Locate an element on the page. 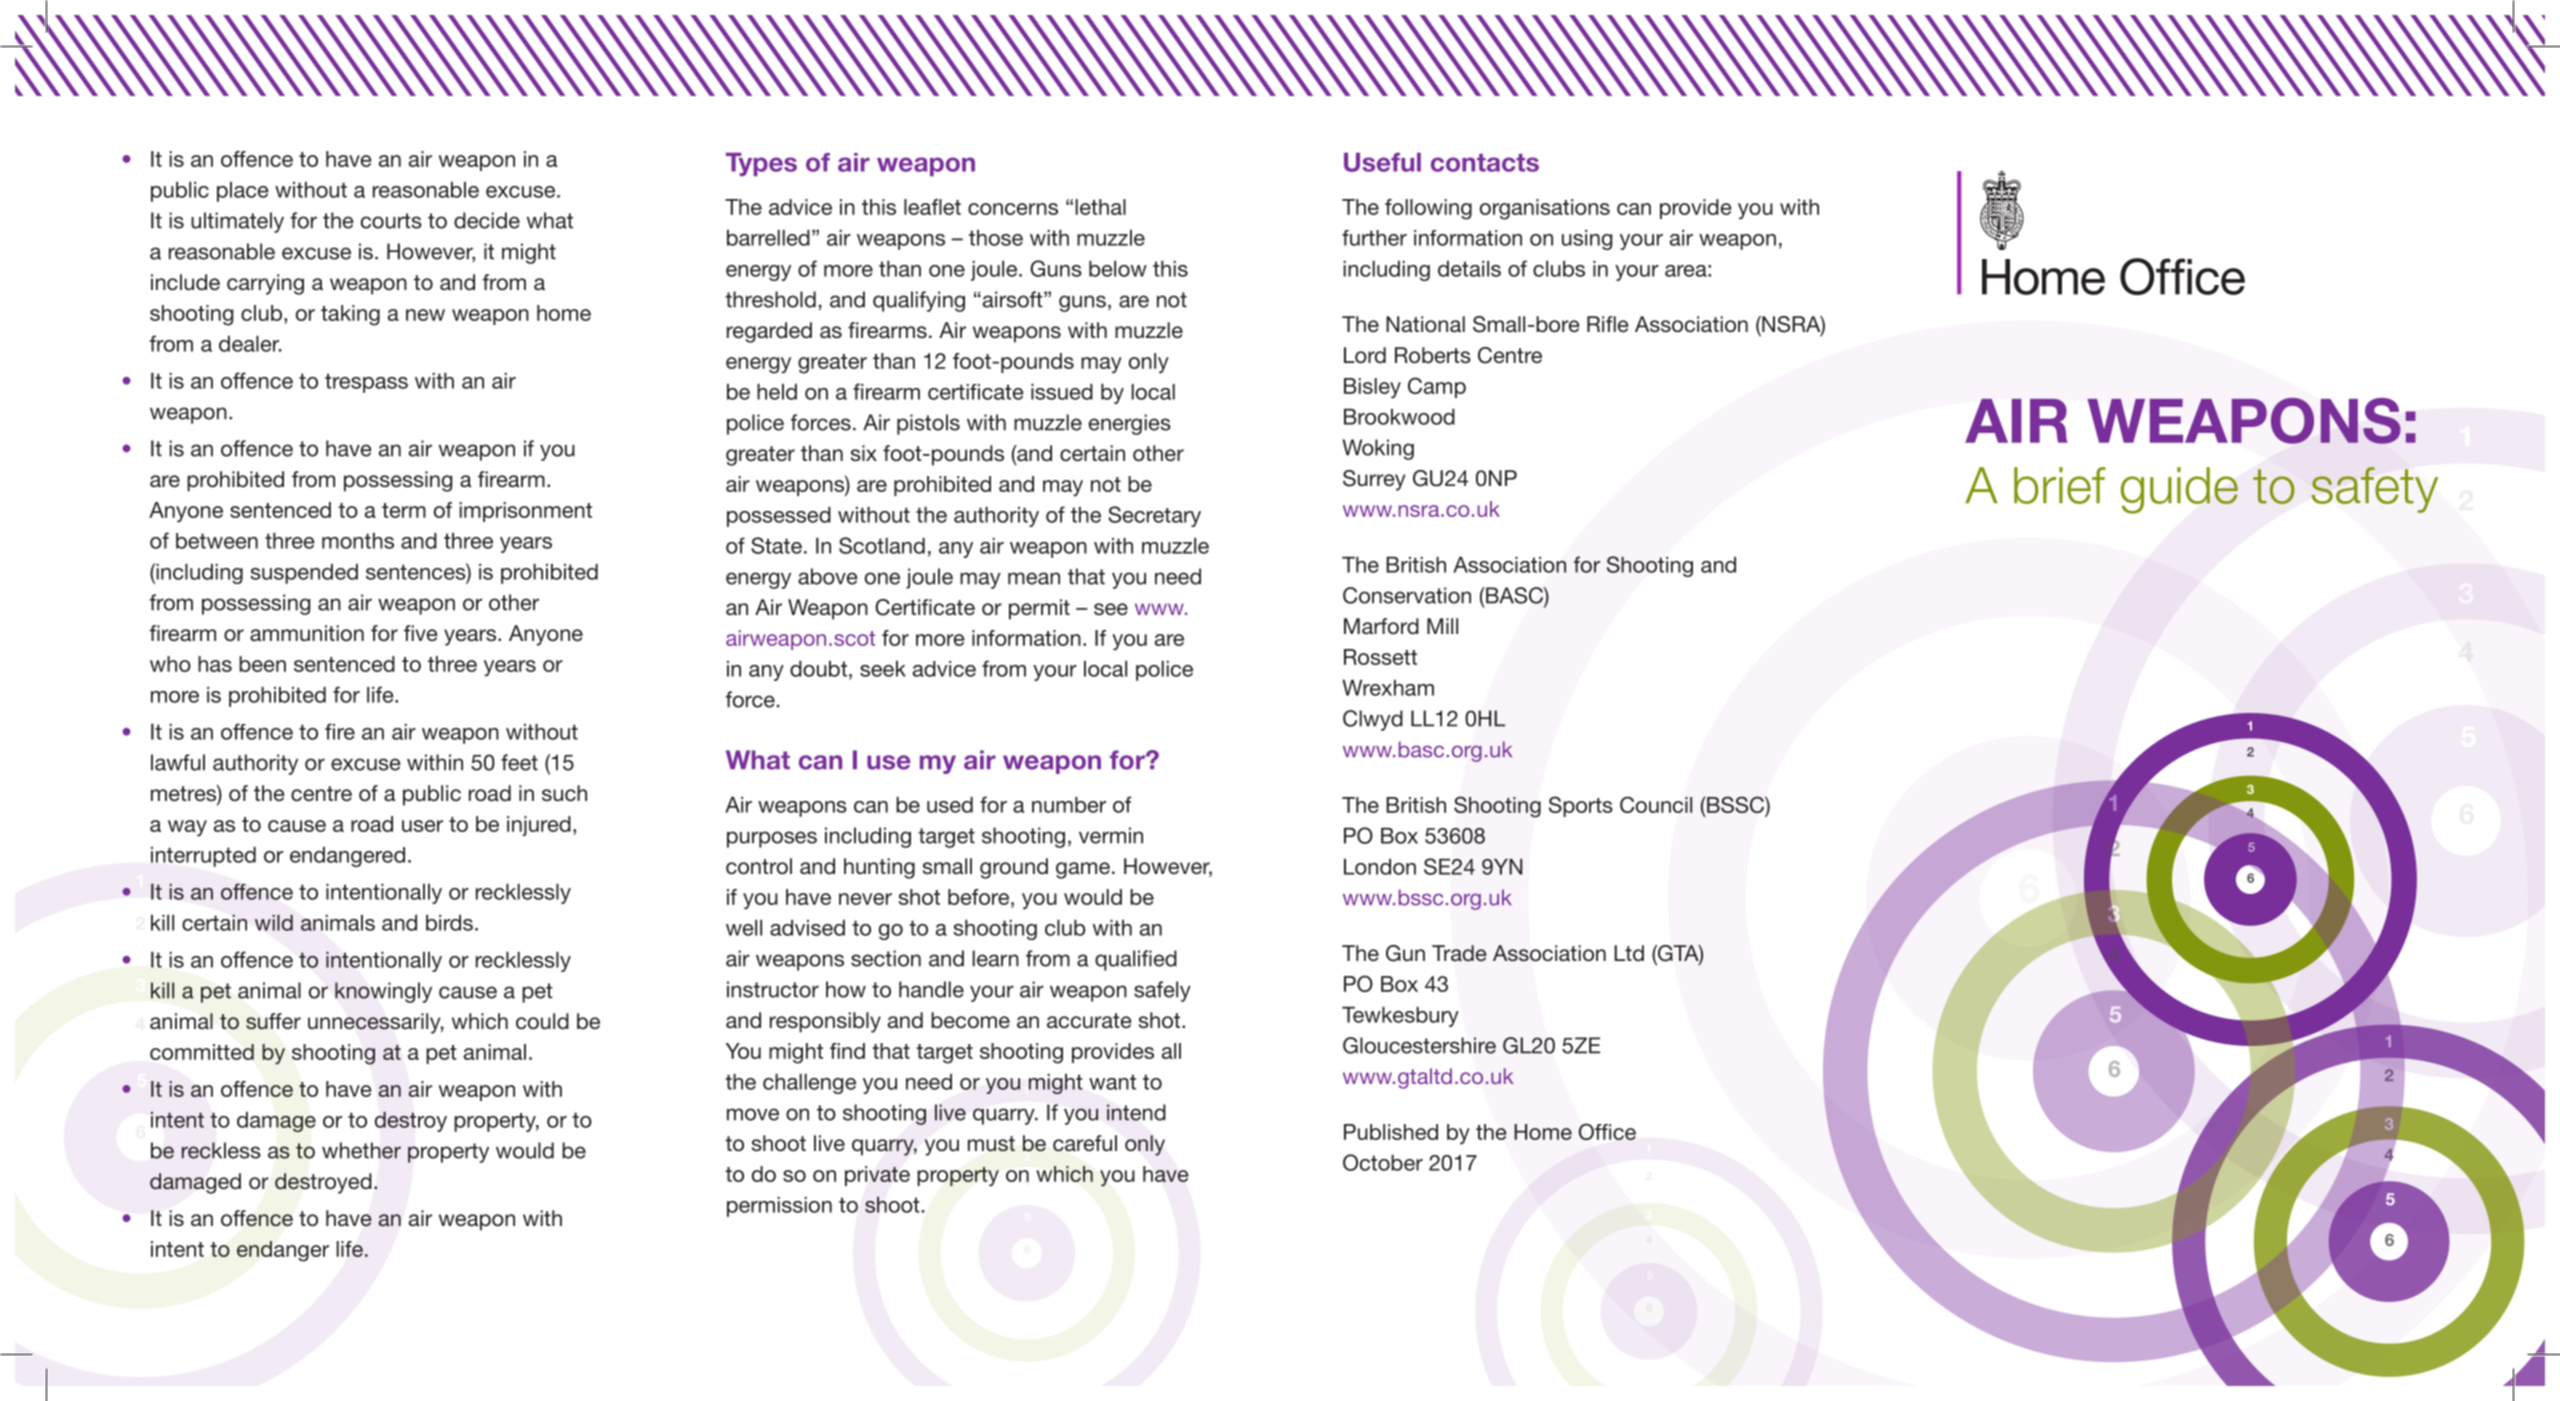 The width and height of the page is (2560, 1401). Mill is located at coordinates (1442, 626).
